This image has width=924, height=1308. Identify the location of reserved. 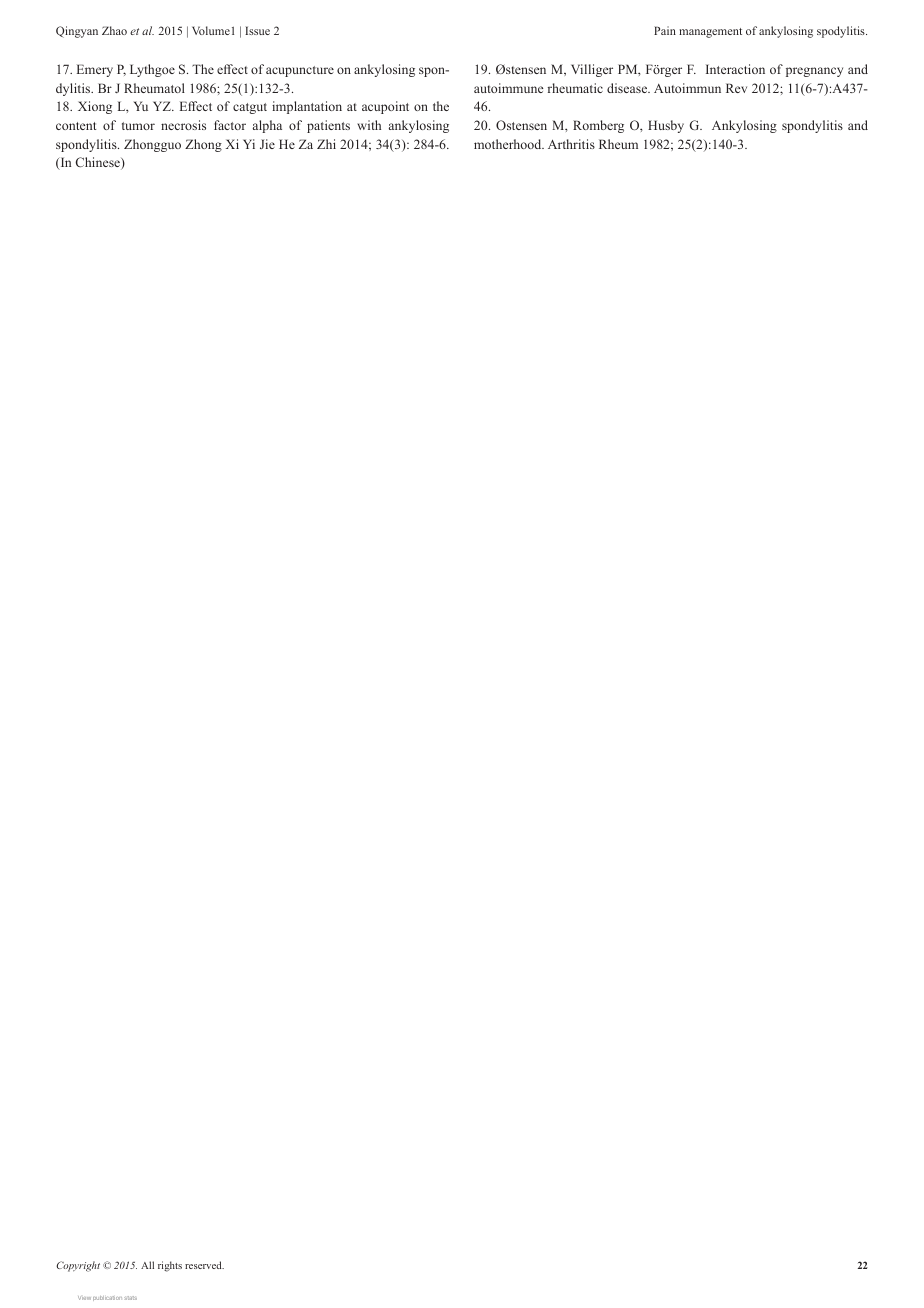
(204, 1265).
